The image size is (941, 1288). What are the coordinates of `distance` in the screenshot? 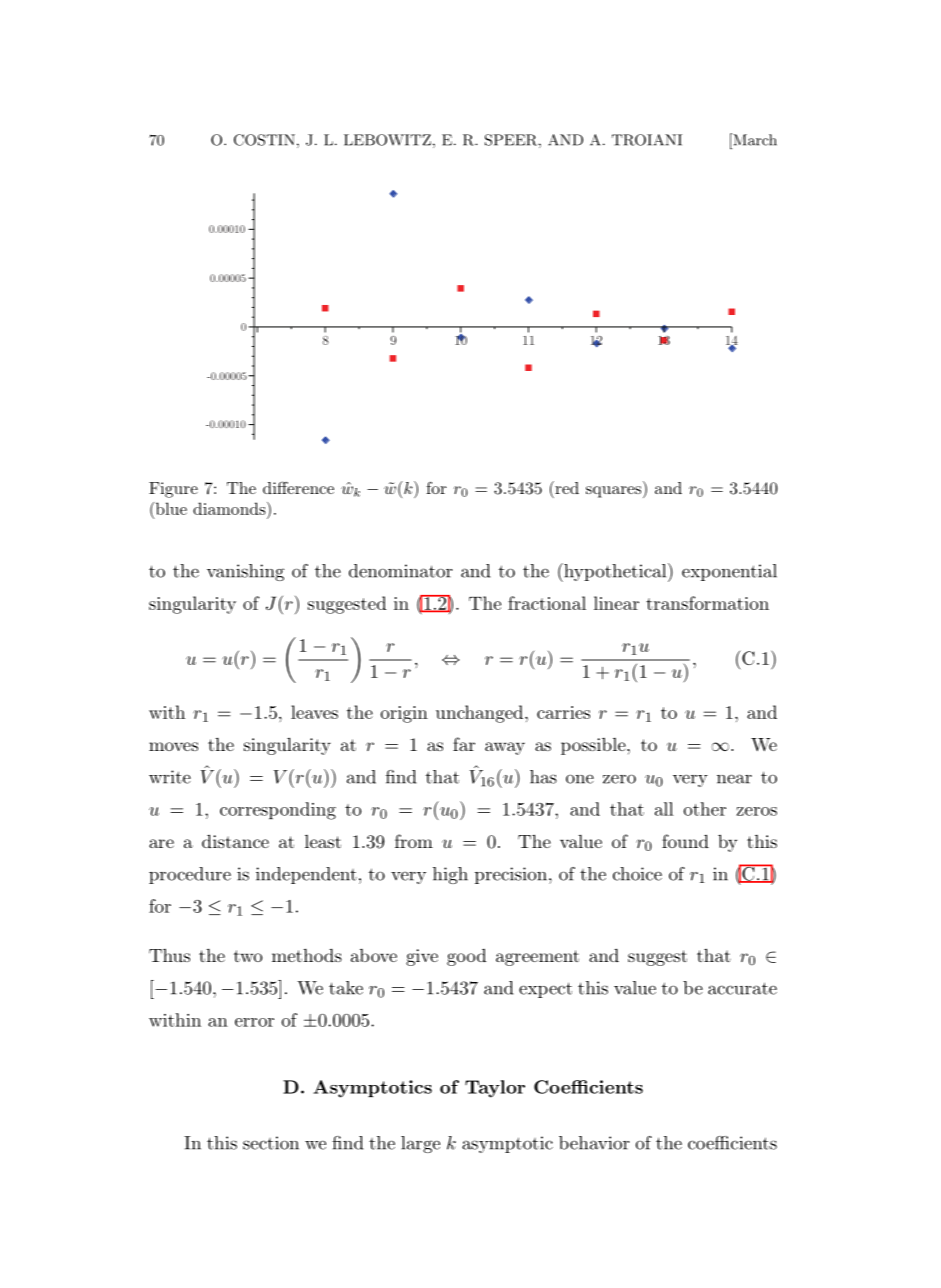 It's located at (235, 841).
